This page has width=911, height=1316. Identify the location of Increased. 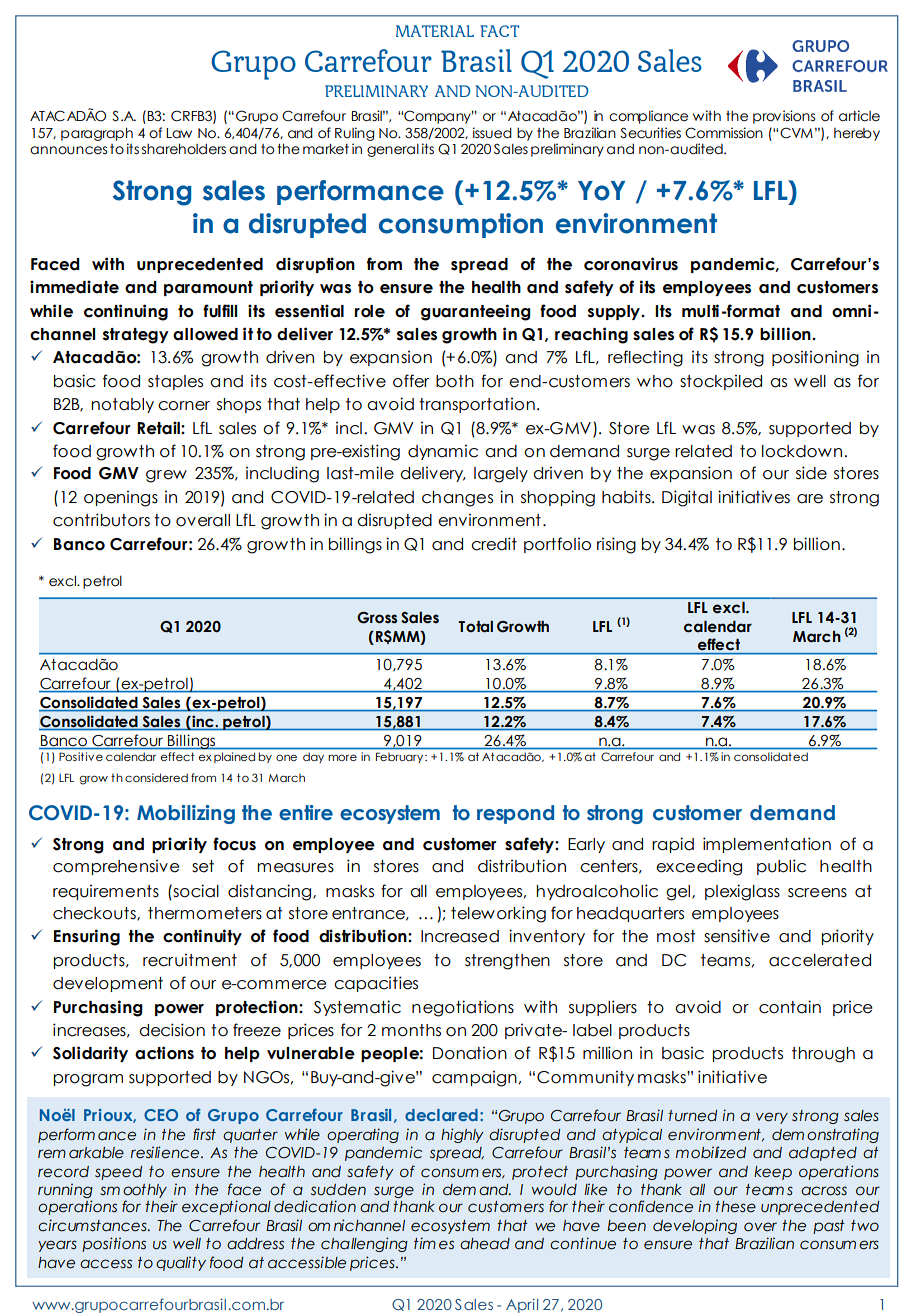
(460, 936).
